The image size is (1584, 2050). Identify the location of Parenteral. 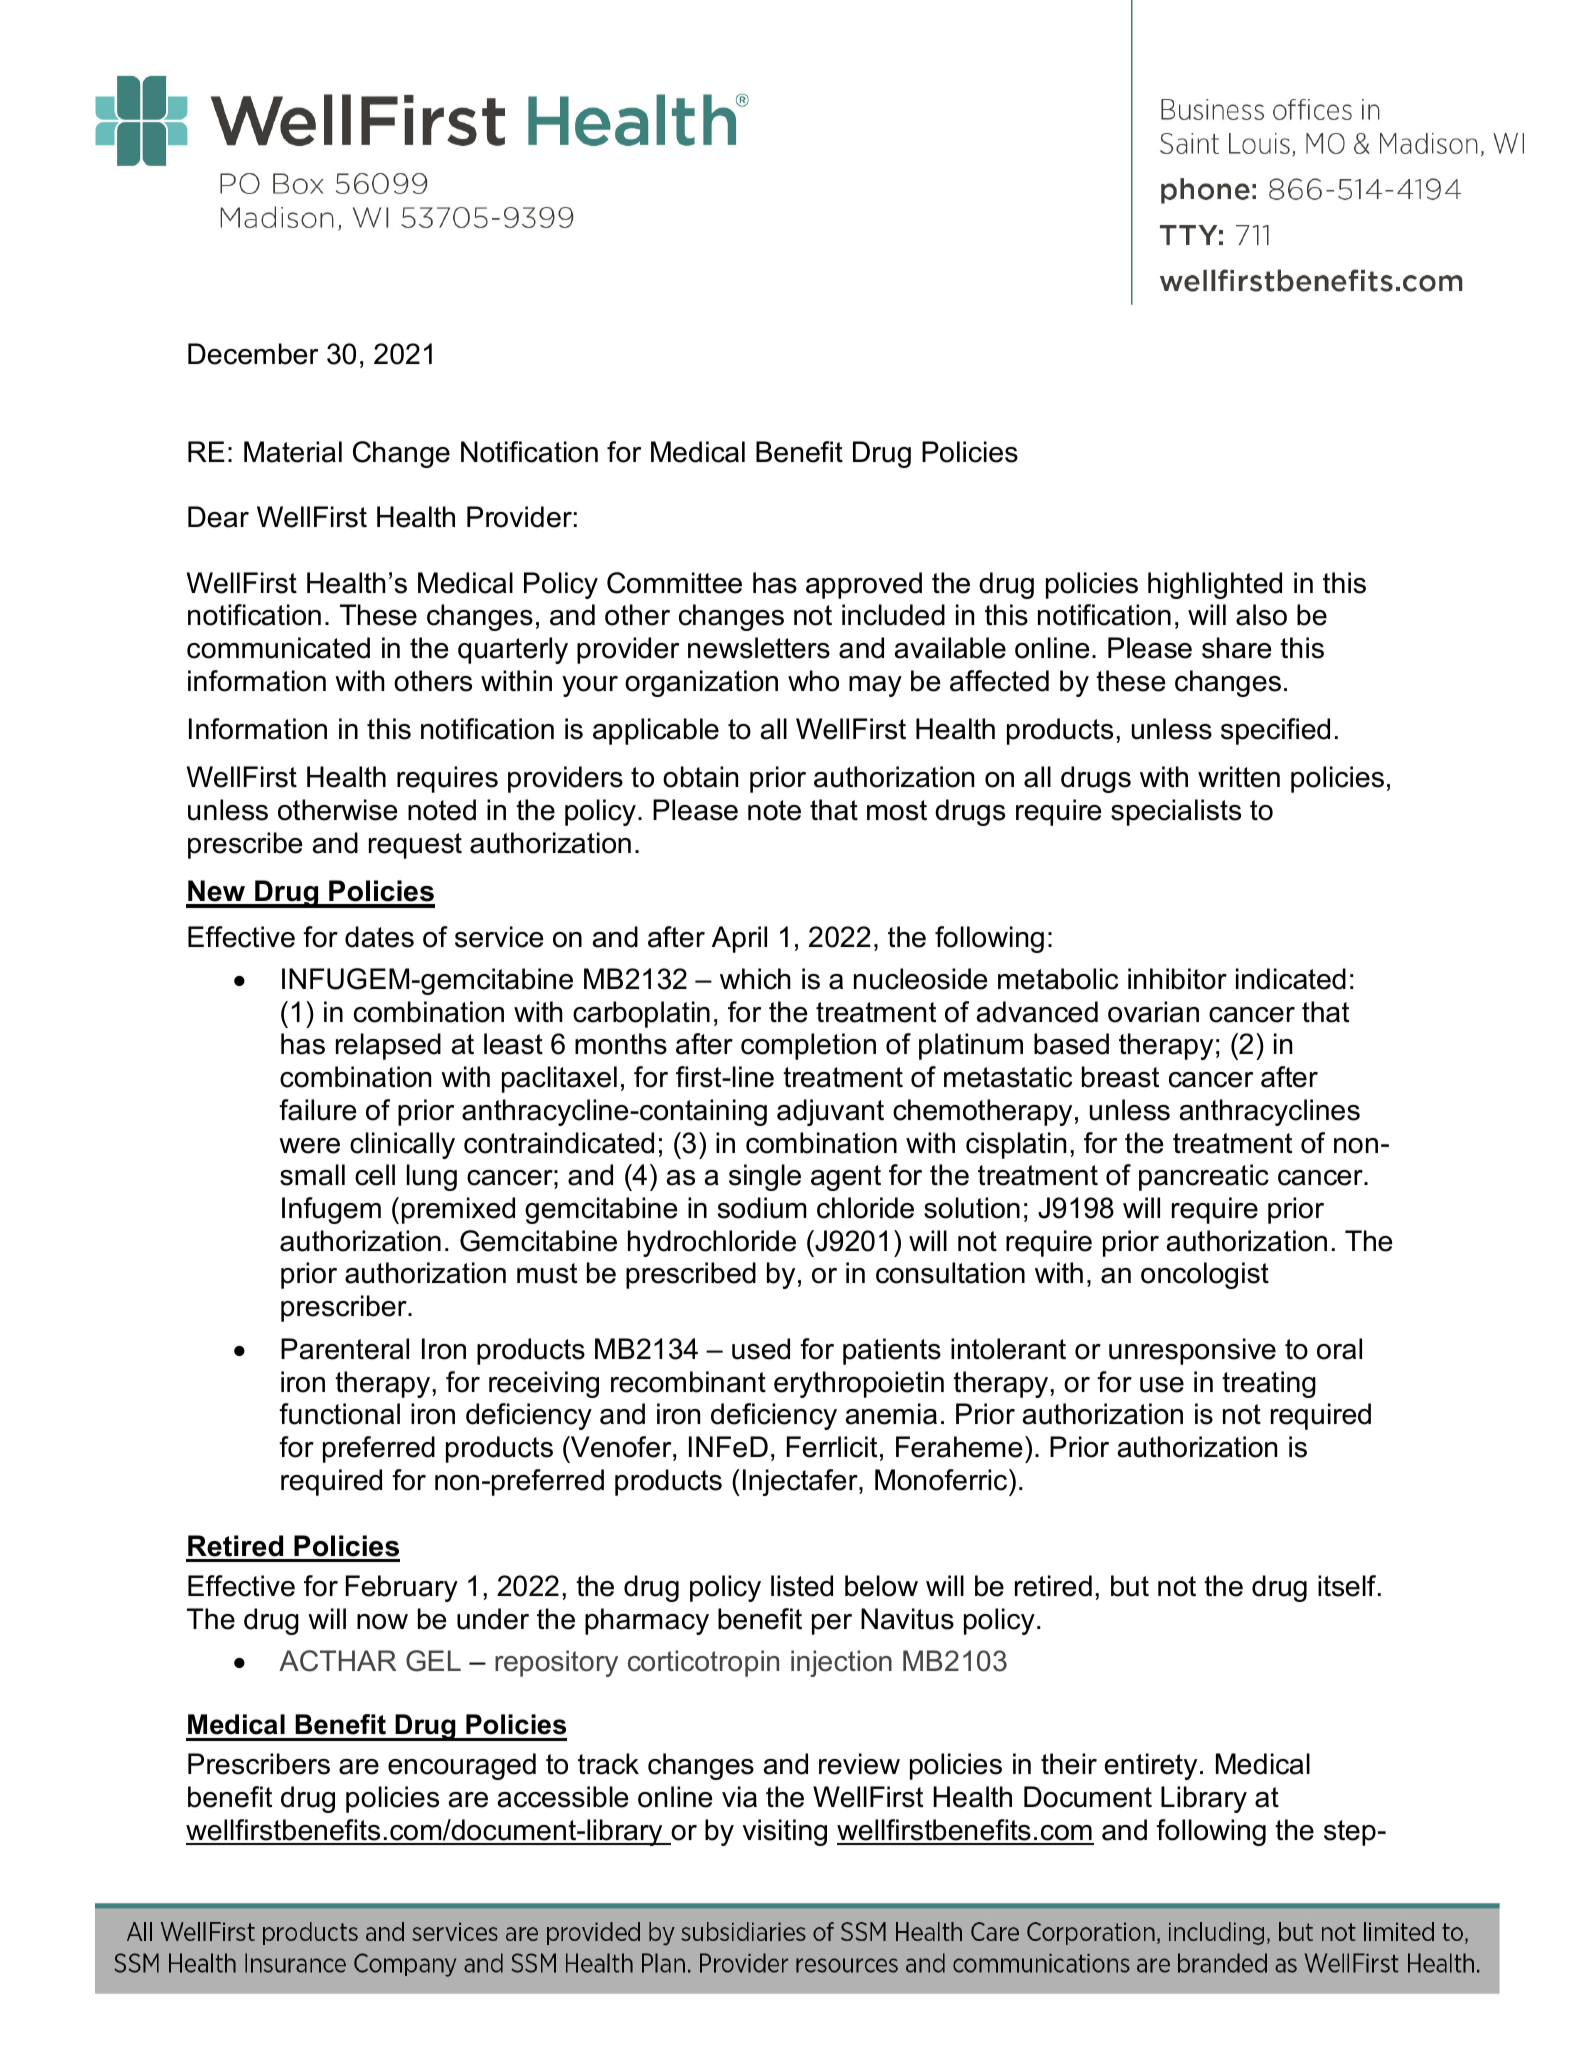
(345, 1349).
